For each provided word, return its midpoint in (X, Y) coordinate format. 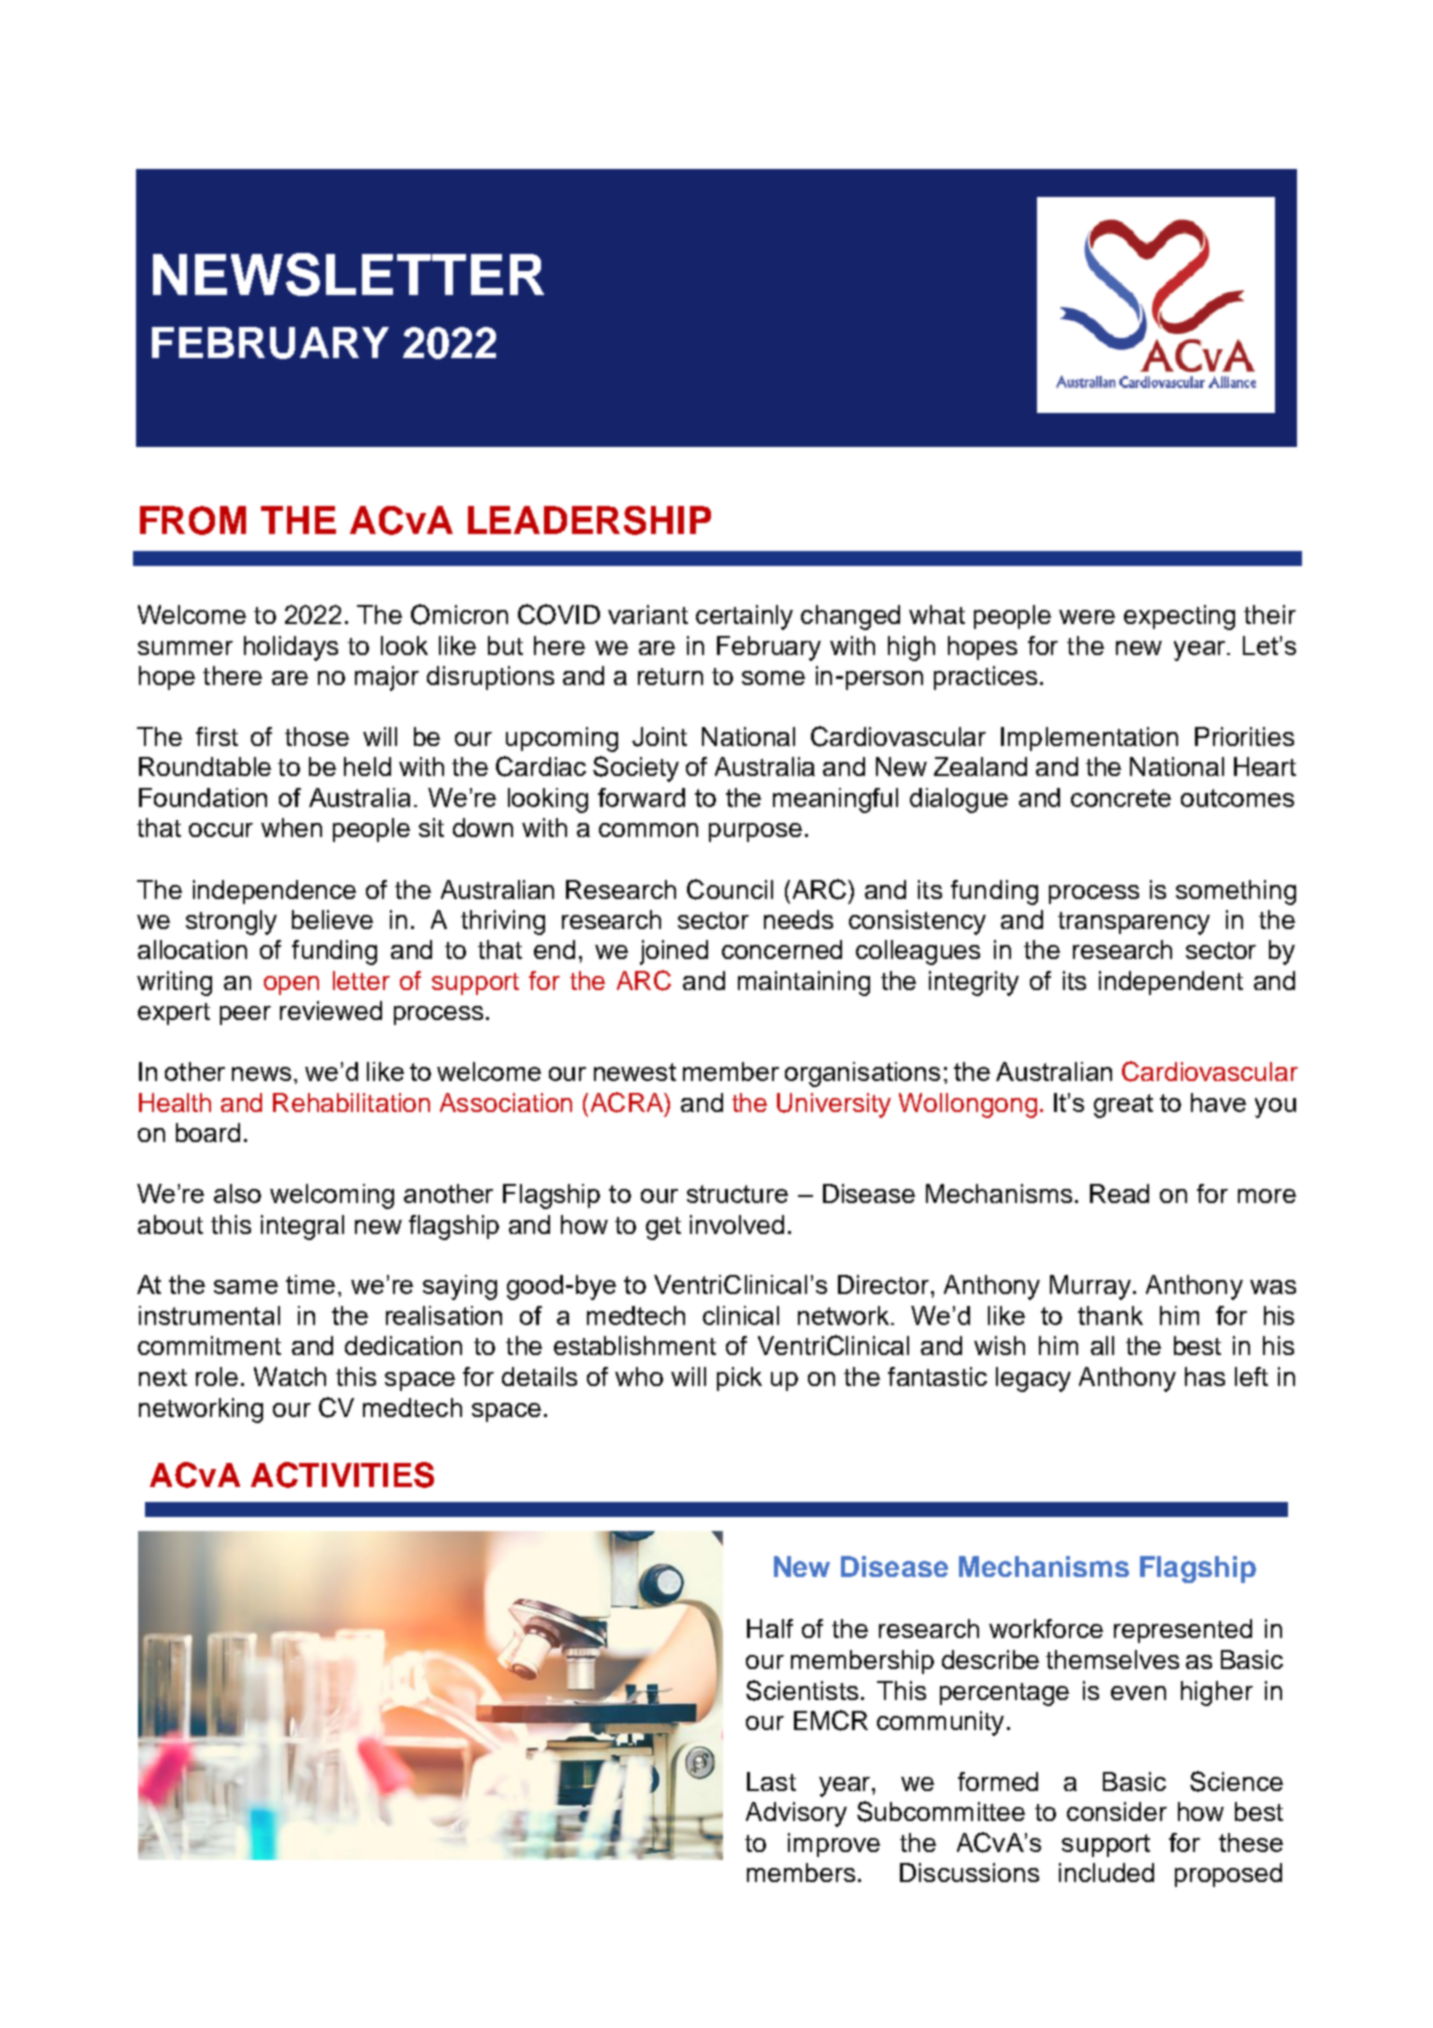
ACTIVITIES (342, 1475)
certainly (744, 617)
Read (1119, 1193)
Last (771, 1781)
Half (770, 1628)
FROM (193, 520)
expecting (1179, 617)
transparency (1134, 923)
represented (1183, 1631)
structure (737, 1194)
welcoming (332, 1196)
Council (730, 889)
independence (274, 892)
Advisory (796, 1814)
